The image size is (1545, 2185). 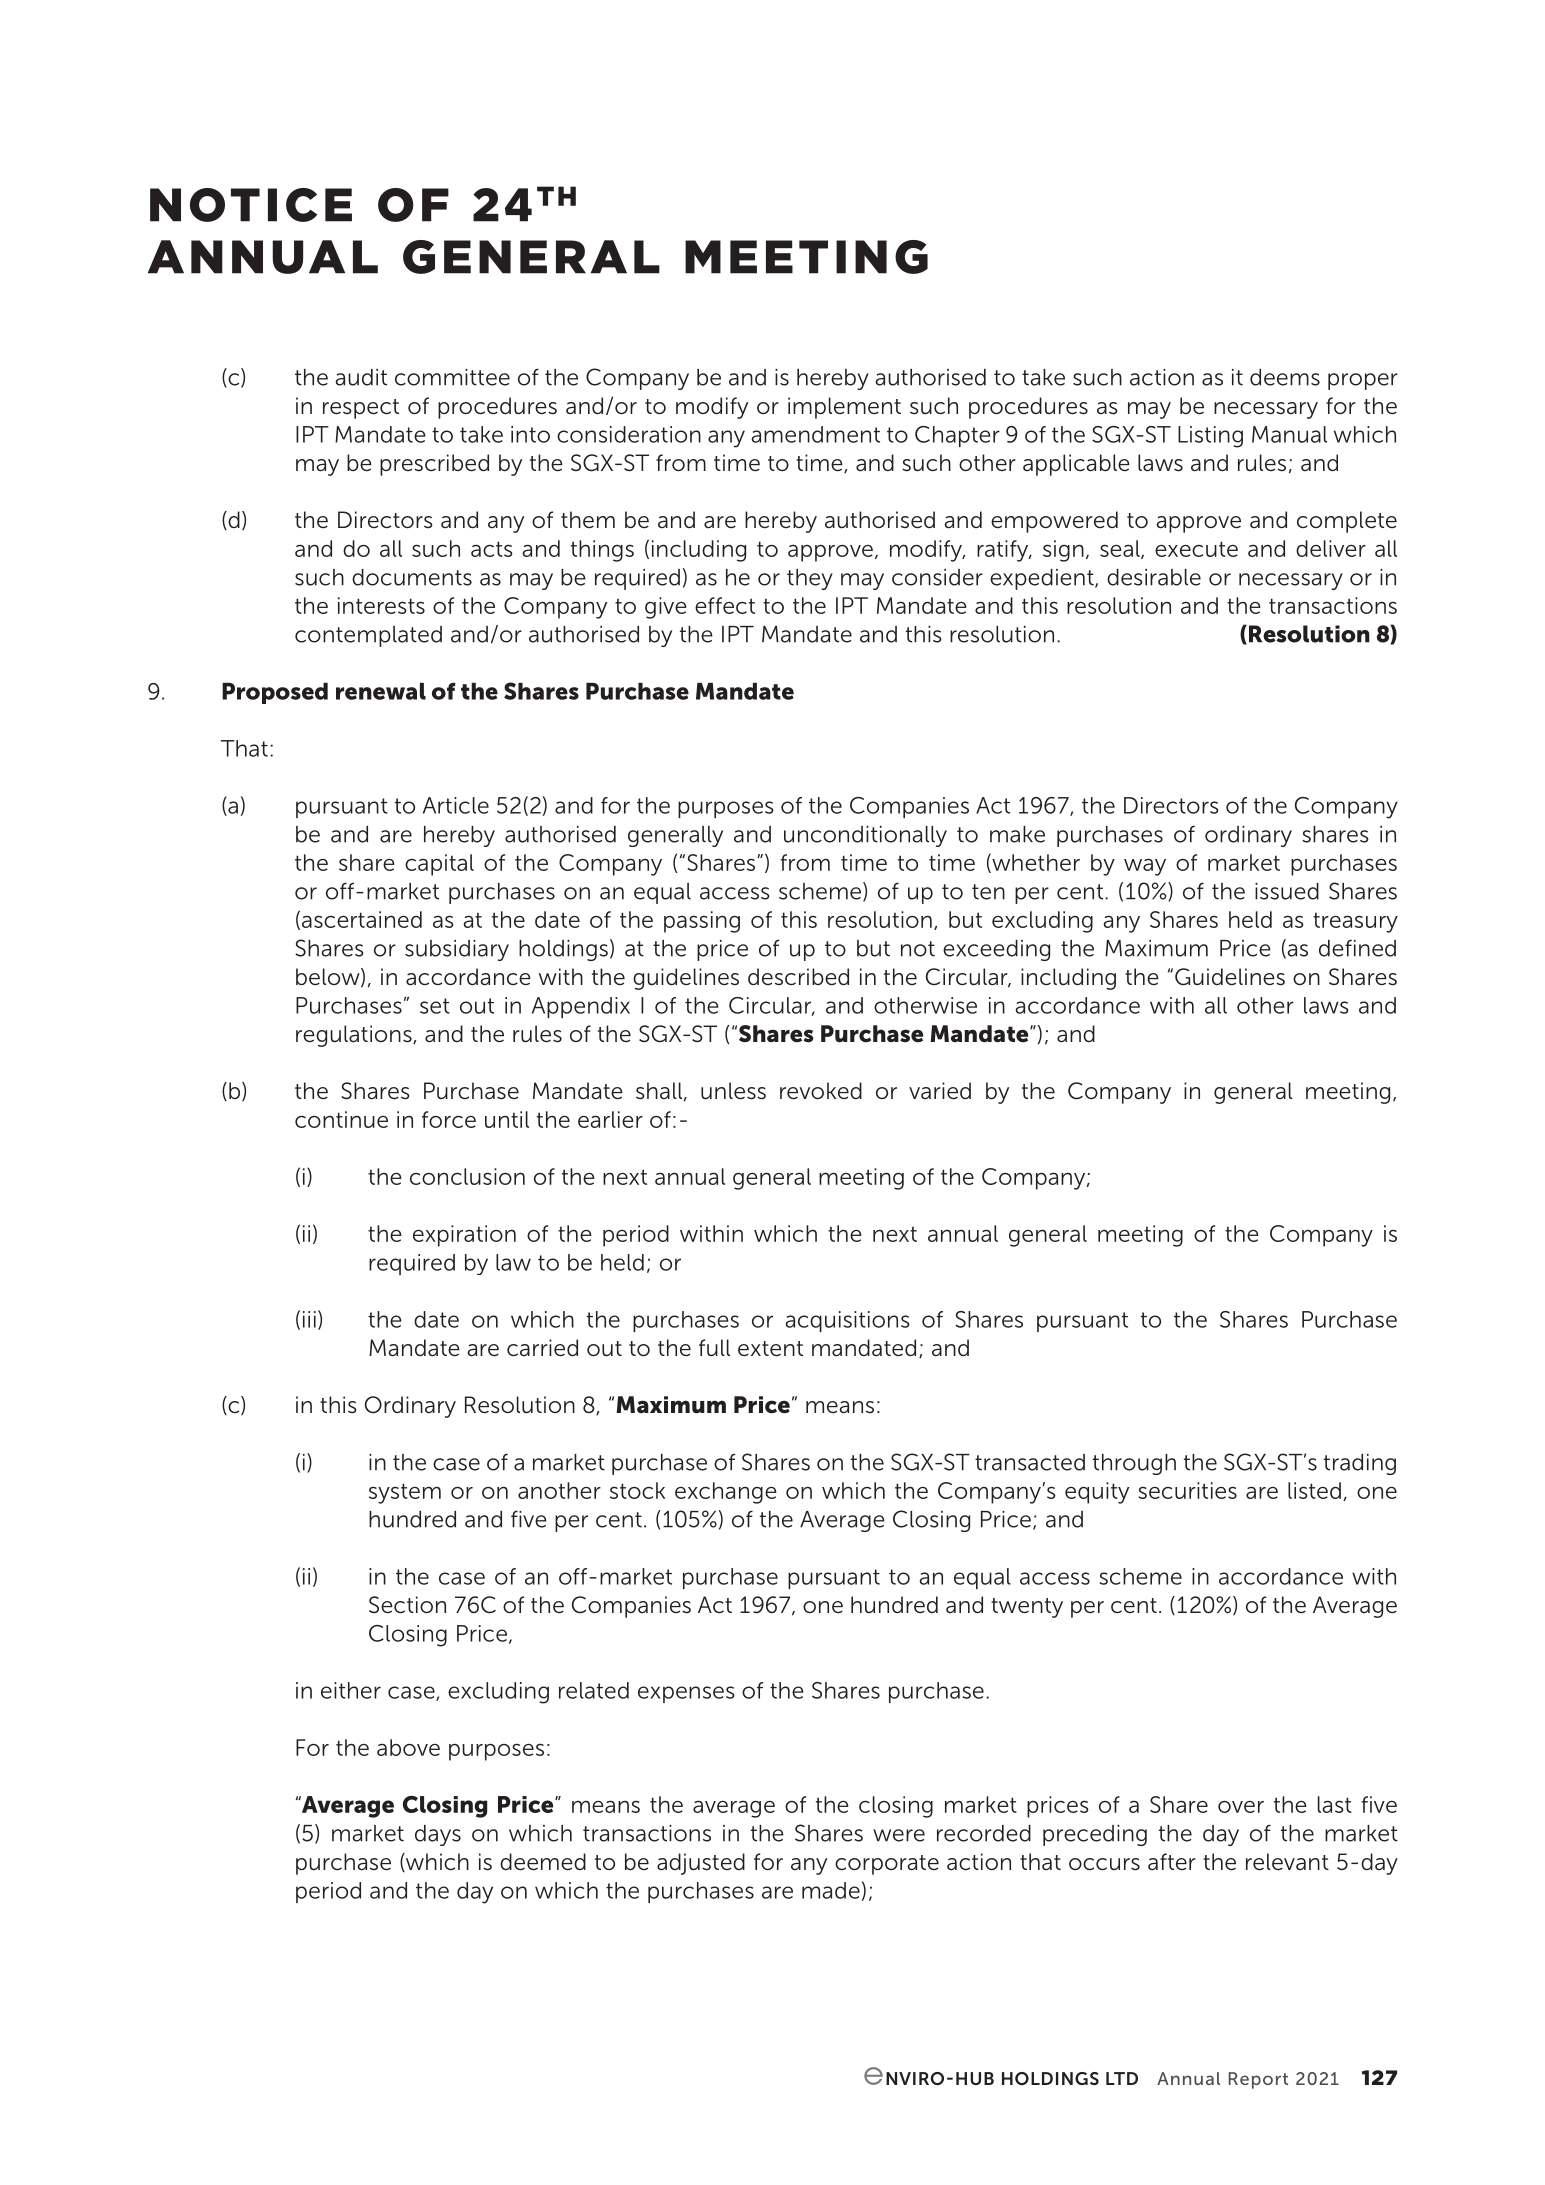 I want to click on exchange, so click(x=726, y=1493).
